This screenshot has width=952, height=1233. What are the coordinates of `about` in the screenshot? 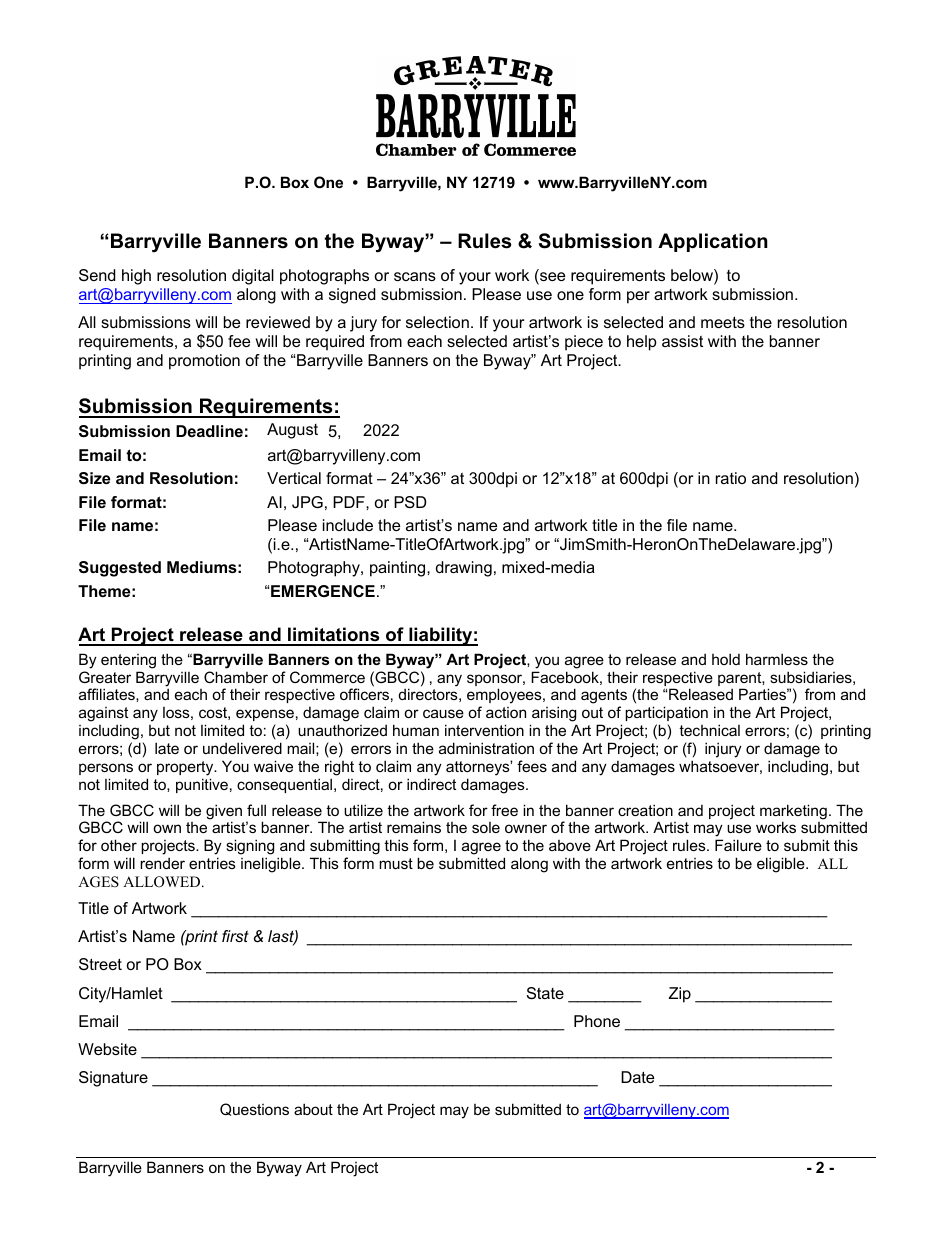 It's located at (313, 1109).
